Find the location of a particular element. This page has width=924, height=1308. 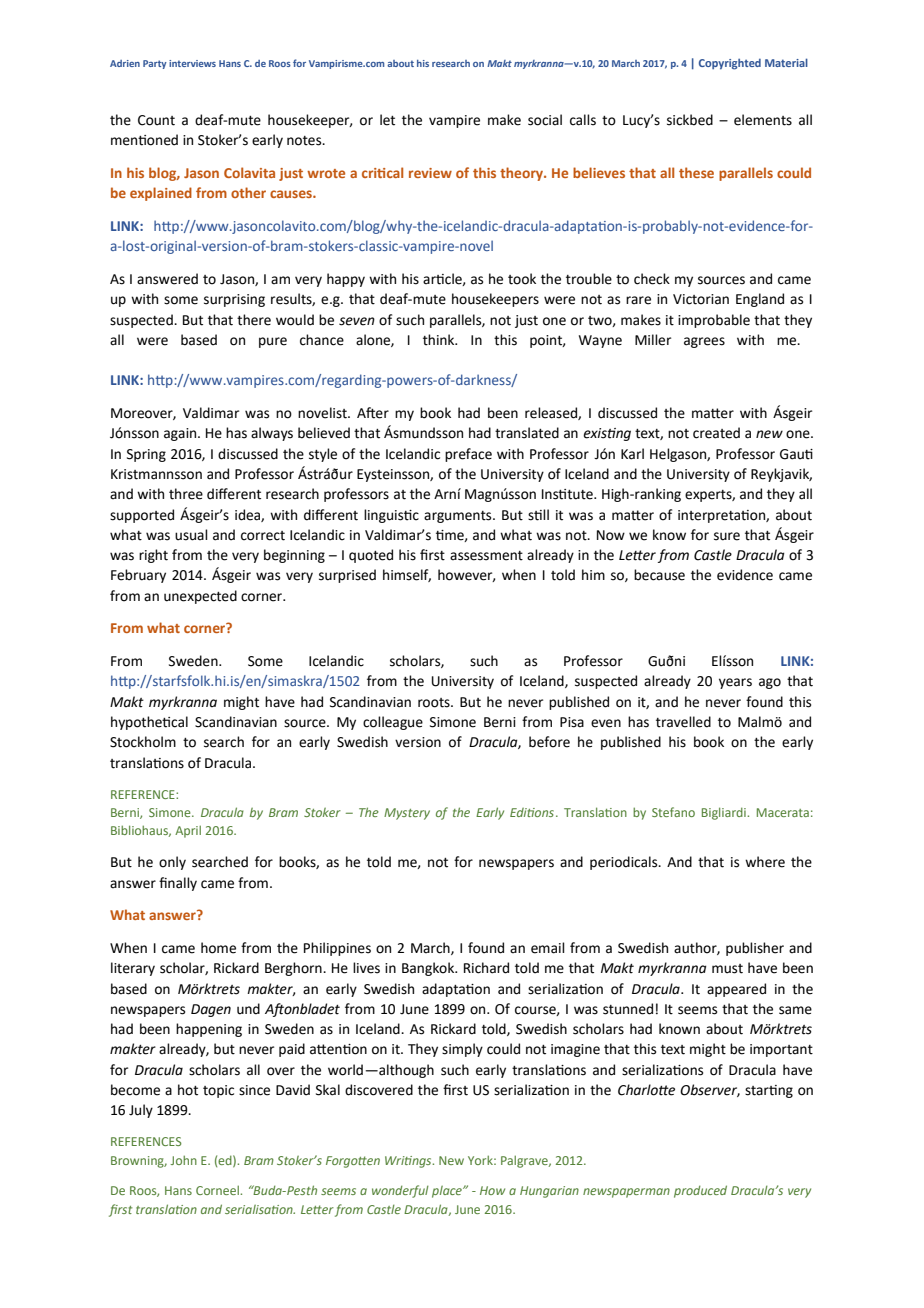

preface is located at coordinates (468, 455).
